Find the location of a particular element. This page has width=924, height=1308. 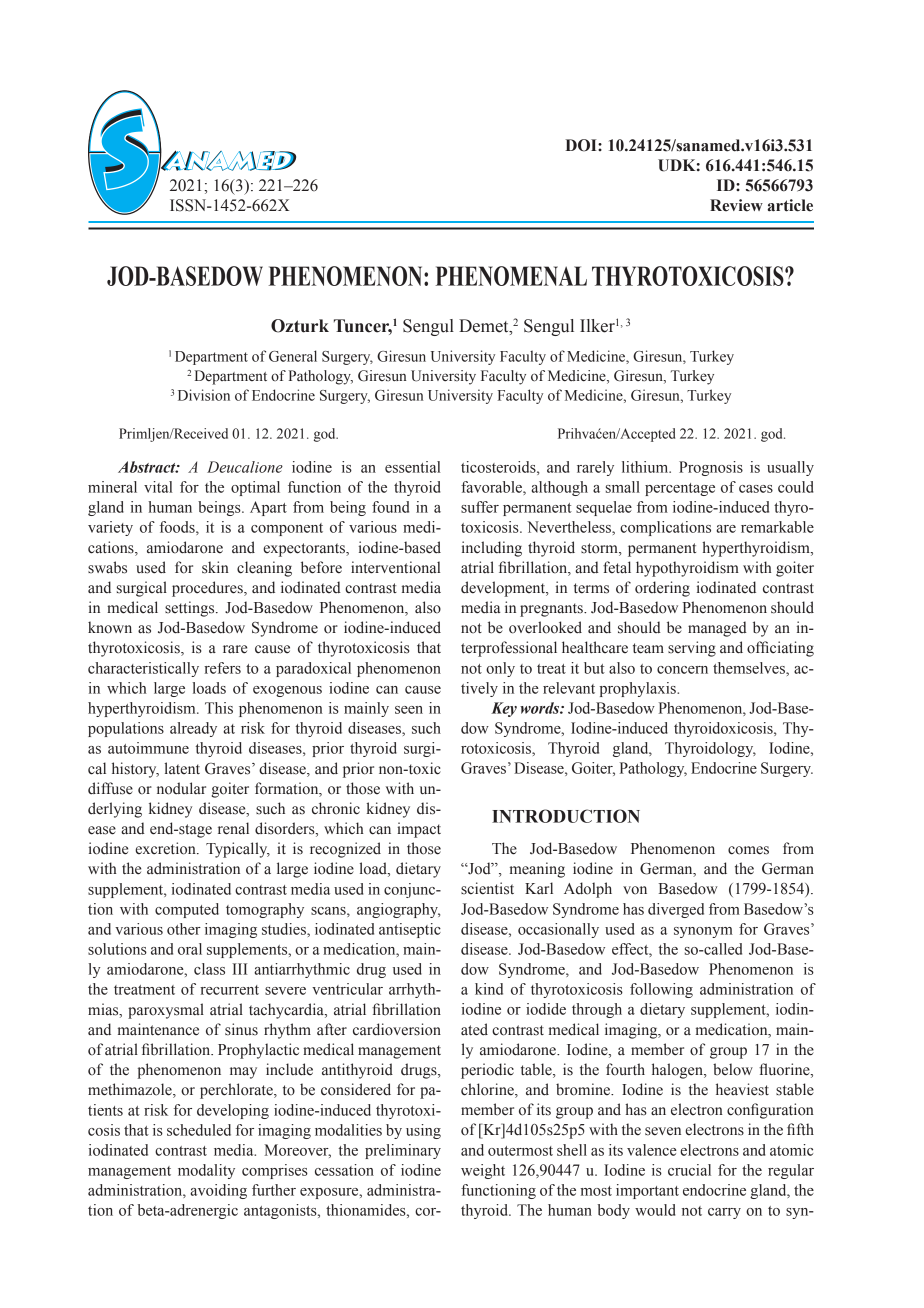

modality is located at coordinates (206, 1171).
